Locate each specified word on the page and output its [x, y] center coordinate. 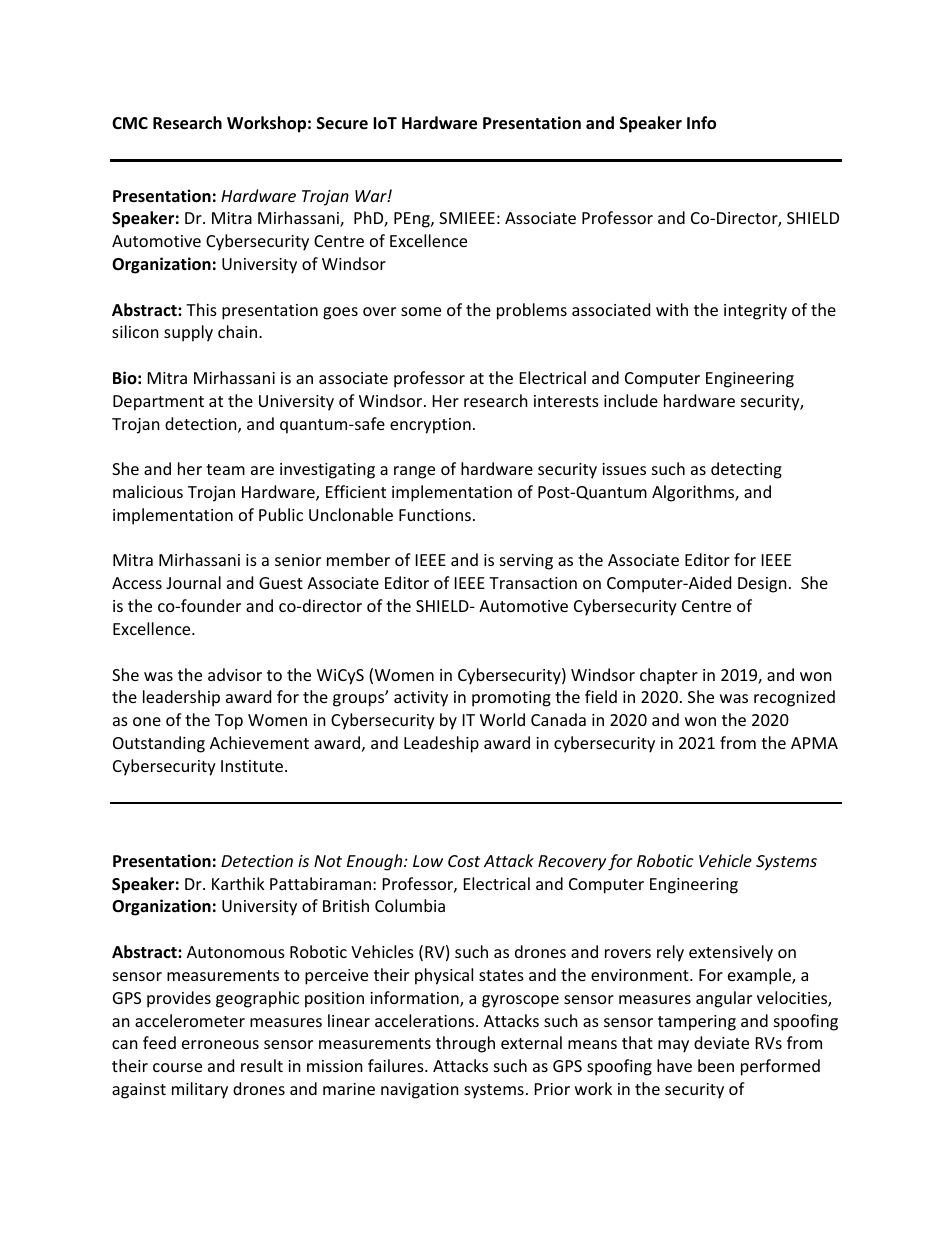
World [502, 719]
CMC [130, 123]
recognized [794, 698]
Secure [342, 123]
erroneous [220, 1044]
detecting [746, 470]
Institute [252, 766]
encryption [430, 426]
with [672, 309]
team [225, 469]
